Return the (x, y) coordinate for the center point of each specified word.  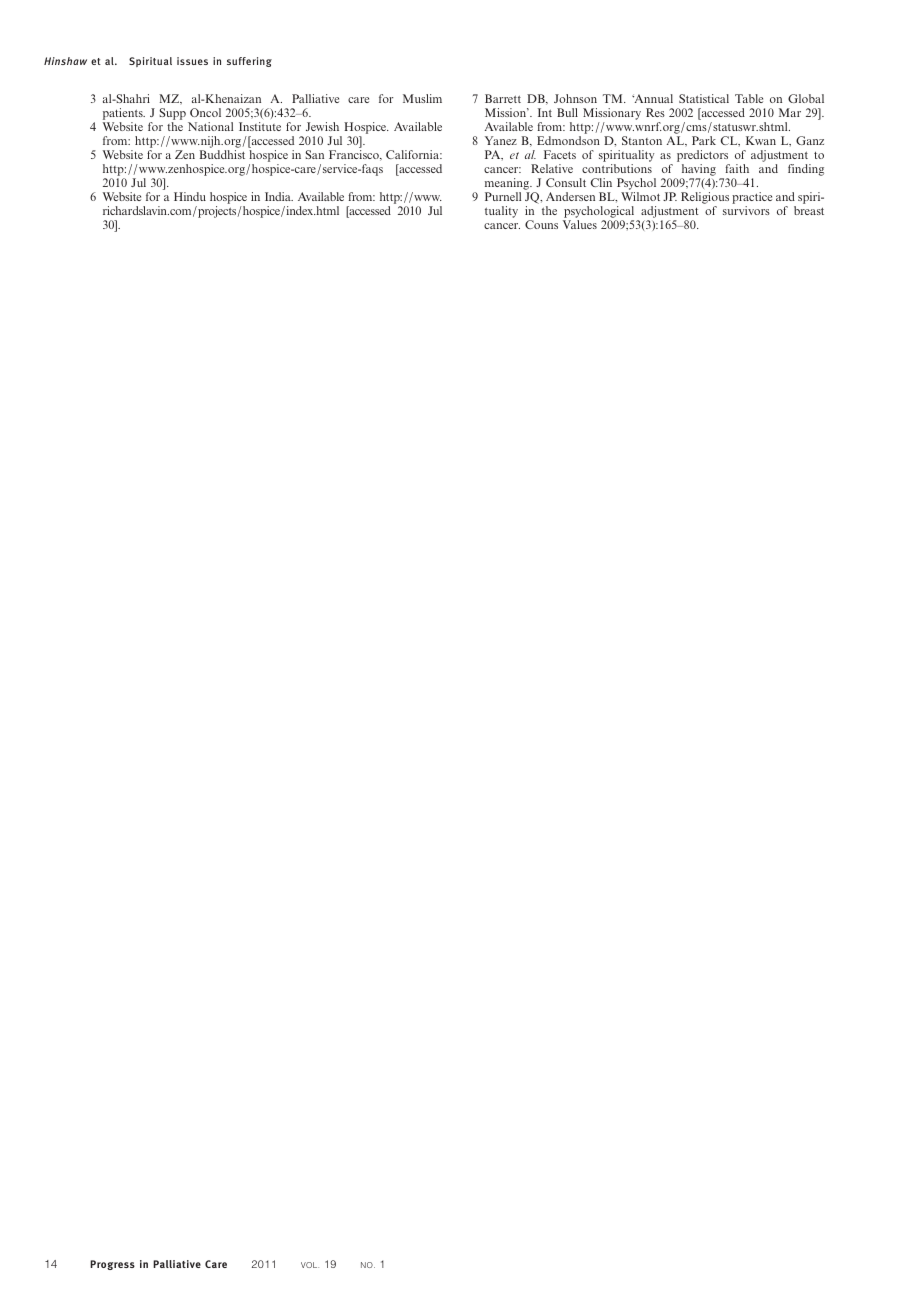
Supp (172, 115)
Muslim (422, 98)
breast (809, 210)
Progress (112, 1265)
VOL (310, 1265)
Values (580, 224)
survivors (746, 210)
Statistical (704, 98)
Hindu (190, 196)
